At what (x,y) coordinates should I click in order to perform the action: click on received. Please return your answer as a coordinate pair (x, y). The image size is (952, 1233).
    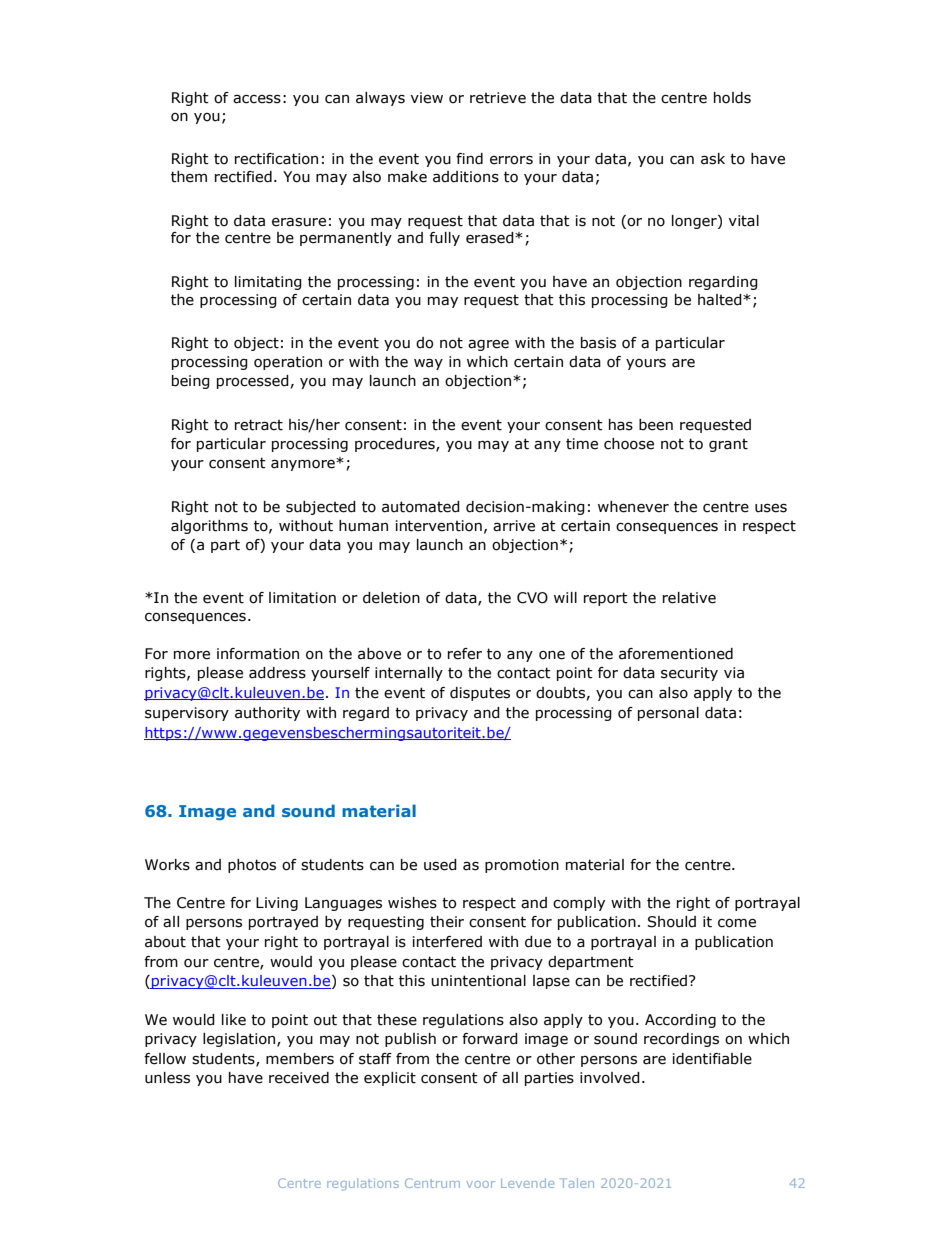
    Looking at the image, I should click on (299, 1078).
